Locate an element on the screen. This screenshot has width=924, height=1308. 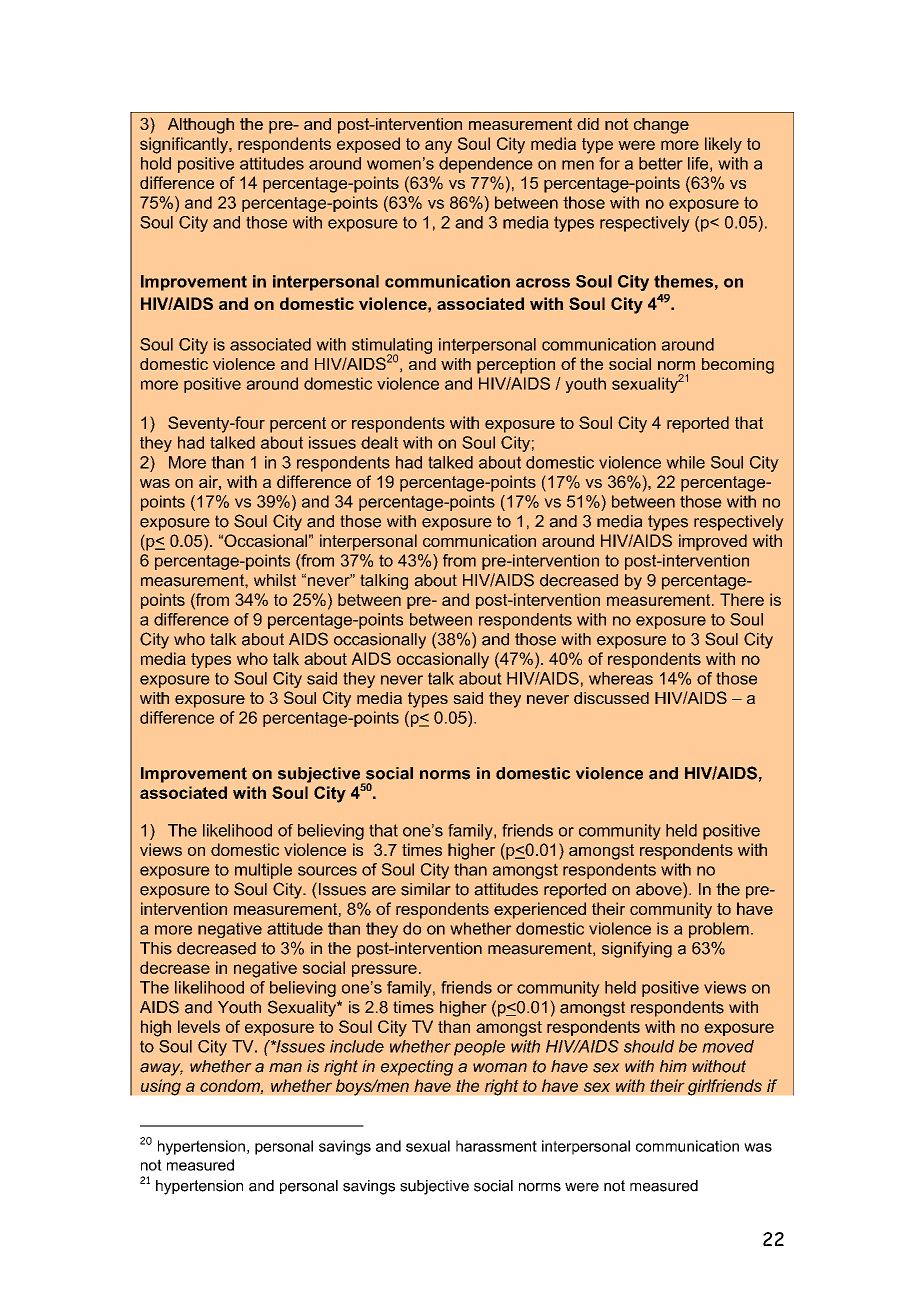
whilst is located at coordinates (275, 580).
